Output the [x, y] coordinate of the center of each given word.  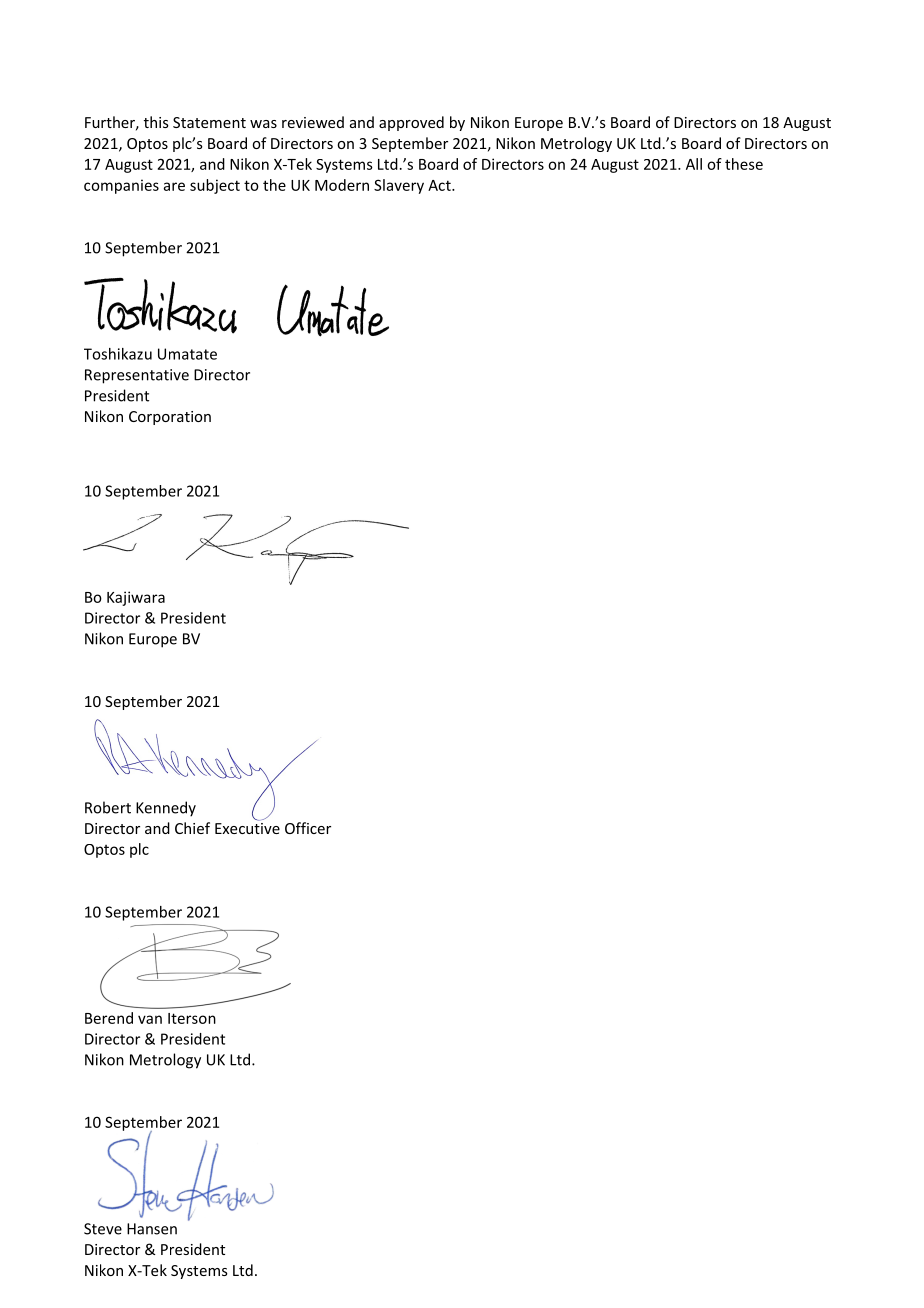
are [174, 186]
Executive [247, 827]
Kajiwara [136, 598]
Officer [308, 828]
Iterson [192, 1018]
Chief [192, 828]
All [694, 164]
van [150, 1019]
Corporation [170, 418]
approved [411, 123]
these [744, 164]
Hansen [152, 1229]
